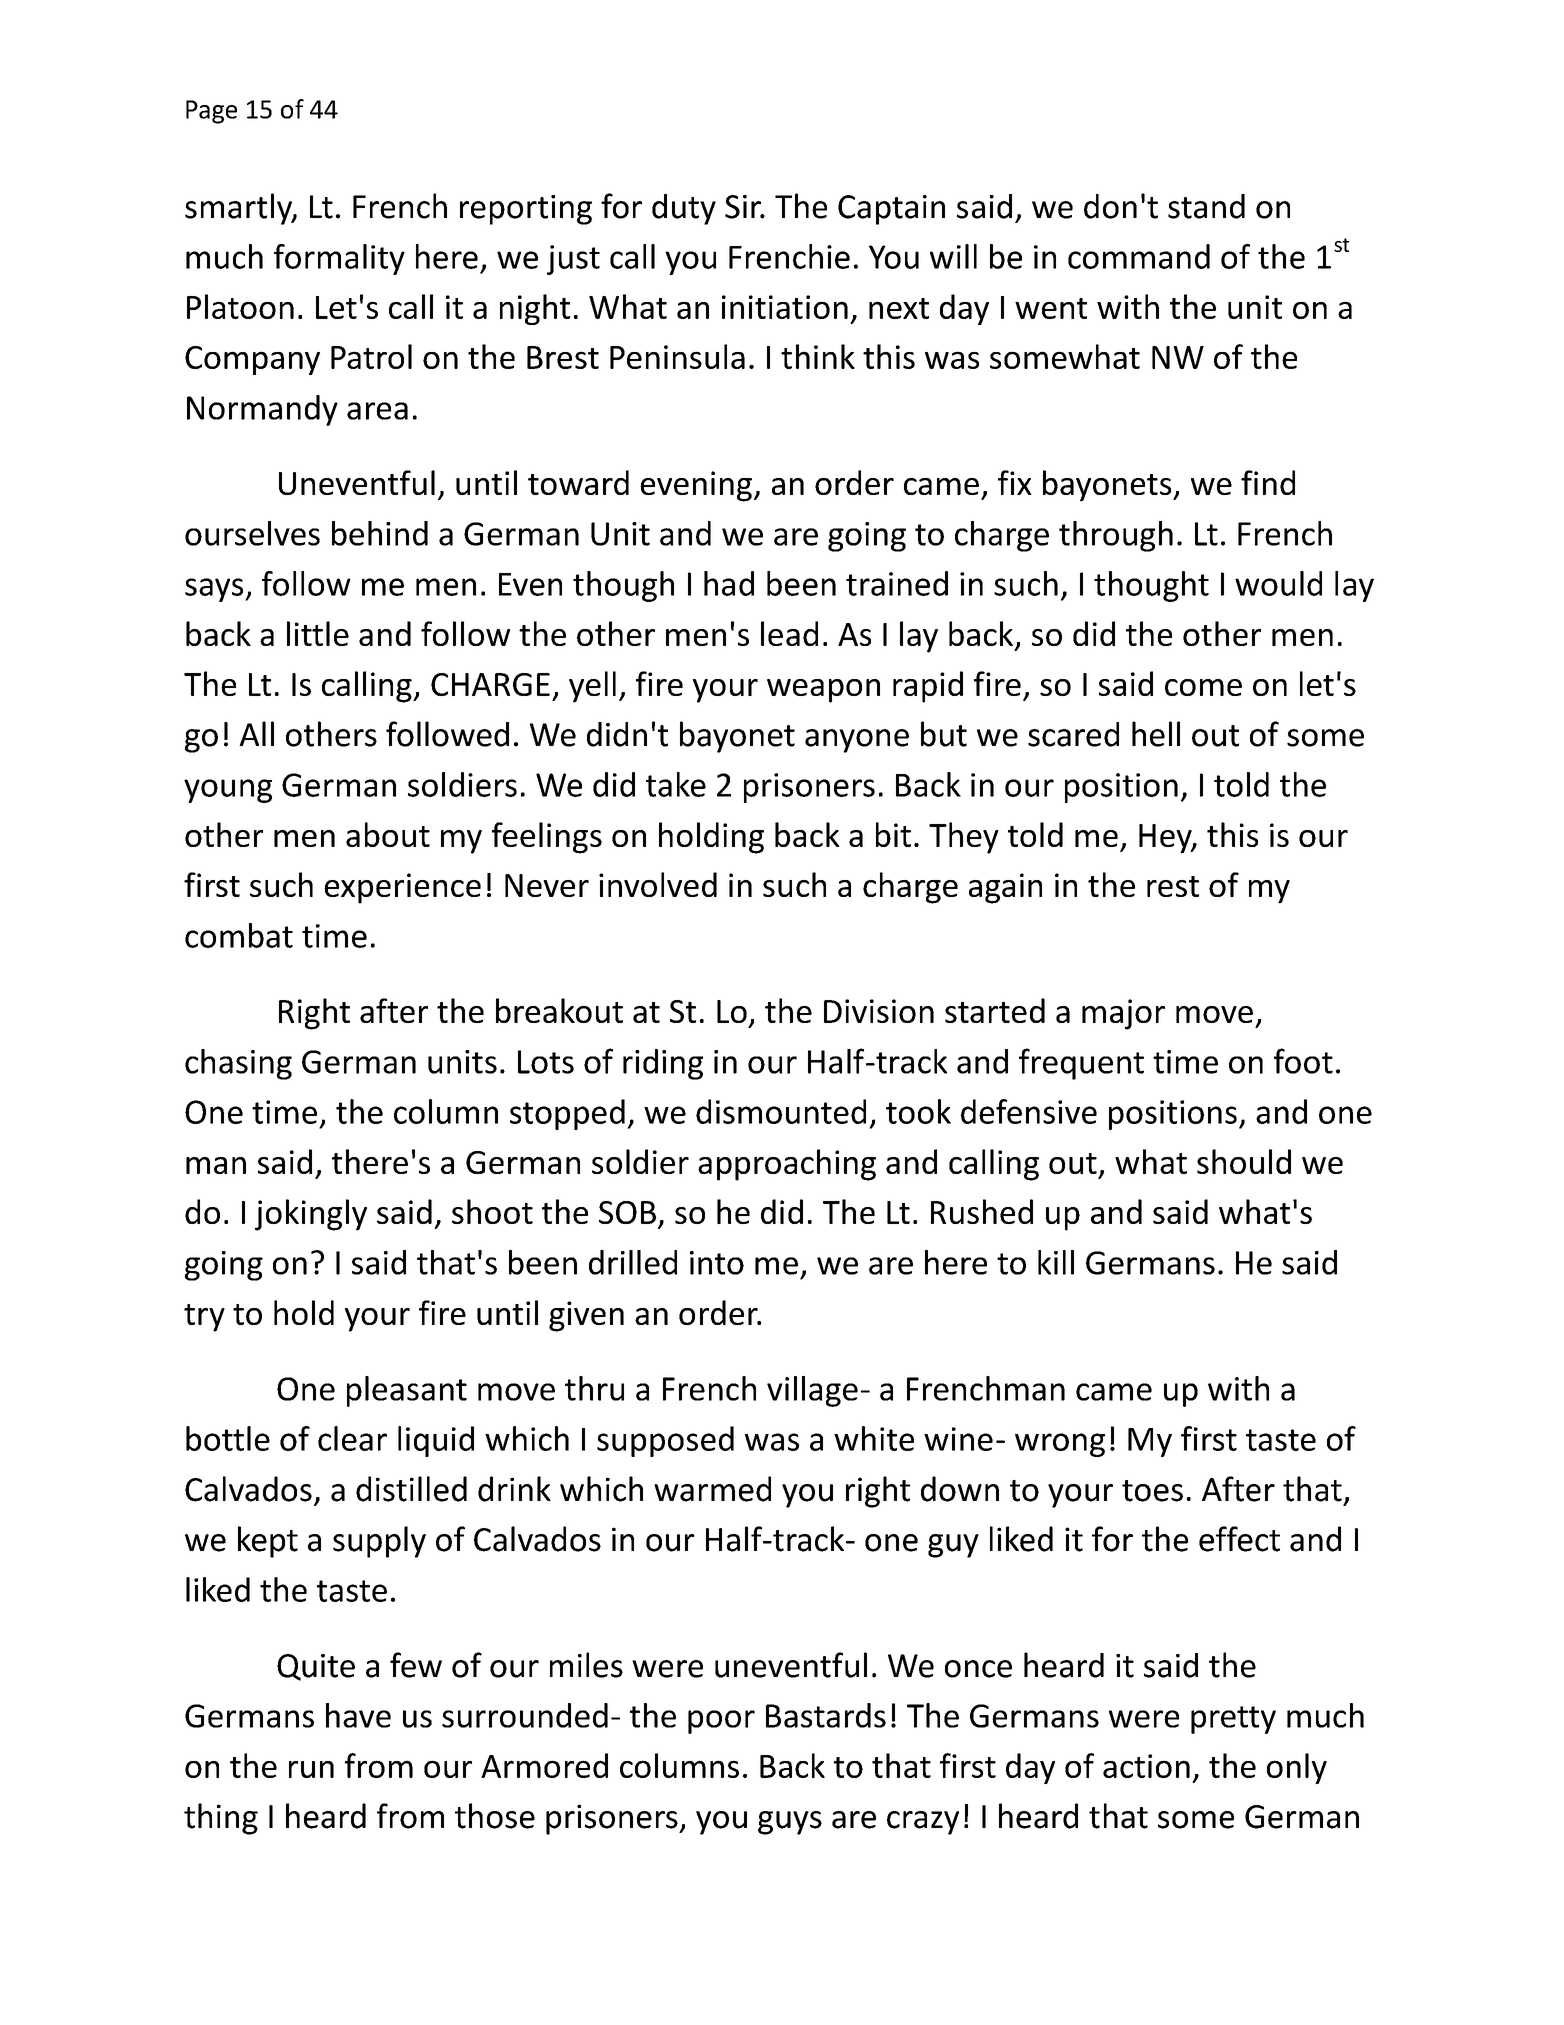 The height and width of the page is (2025, 1564). What do you see at coordinates (729, 583) in the page?
I see `had` at bounding box center [729, 583].
